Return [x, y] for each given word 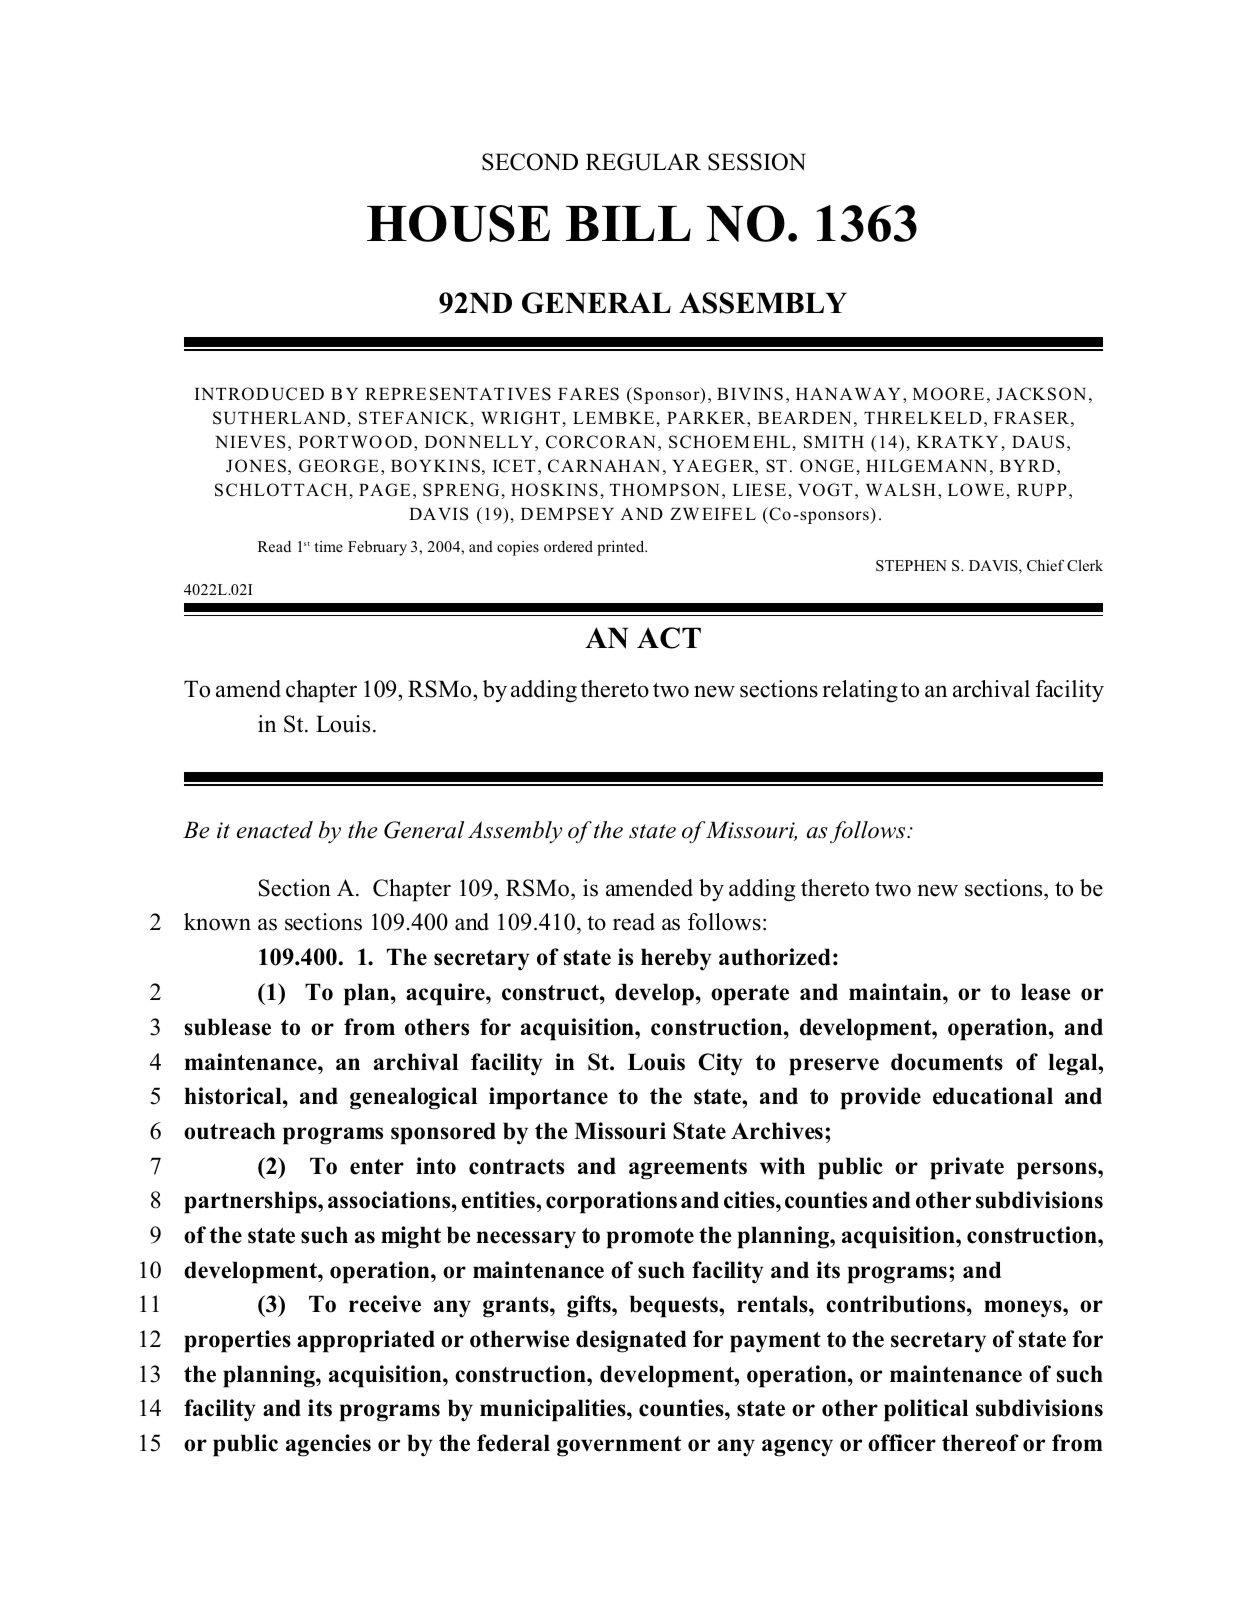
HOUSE [458, 223]
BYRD [1027, 466]
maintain [896, 991]
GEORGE [339, 466]
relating [860, 691]
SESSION [757, 162]
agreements [688, 1169]
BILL [628, 223]
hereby [676, 959]
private [967, 1168]
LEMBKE [613, 418]
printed [622, 548]
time [329, 546]
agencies [328, 1445]
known [217, 922]
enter [377, 1167]
